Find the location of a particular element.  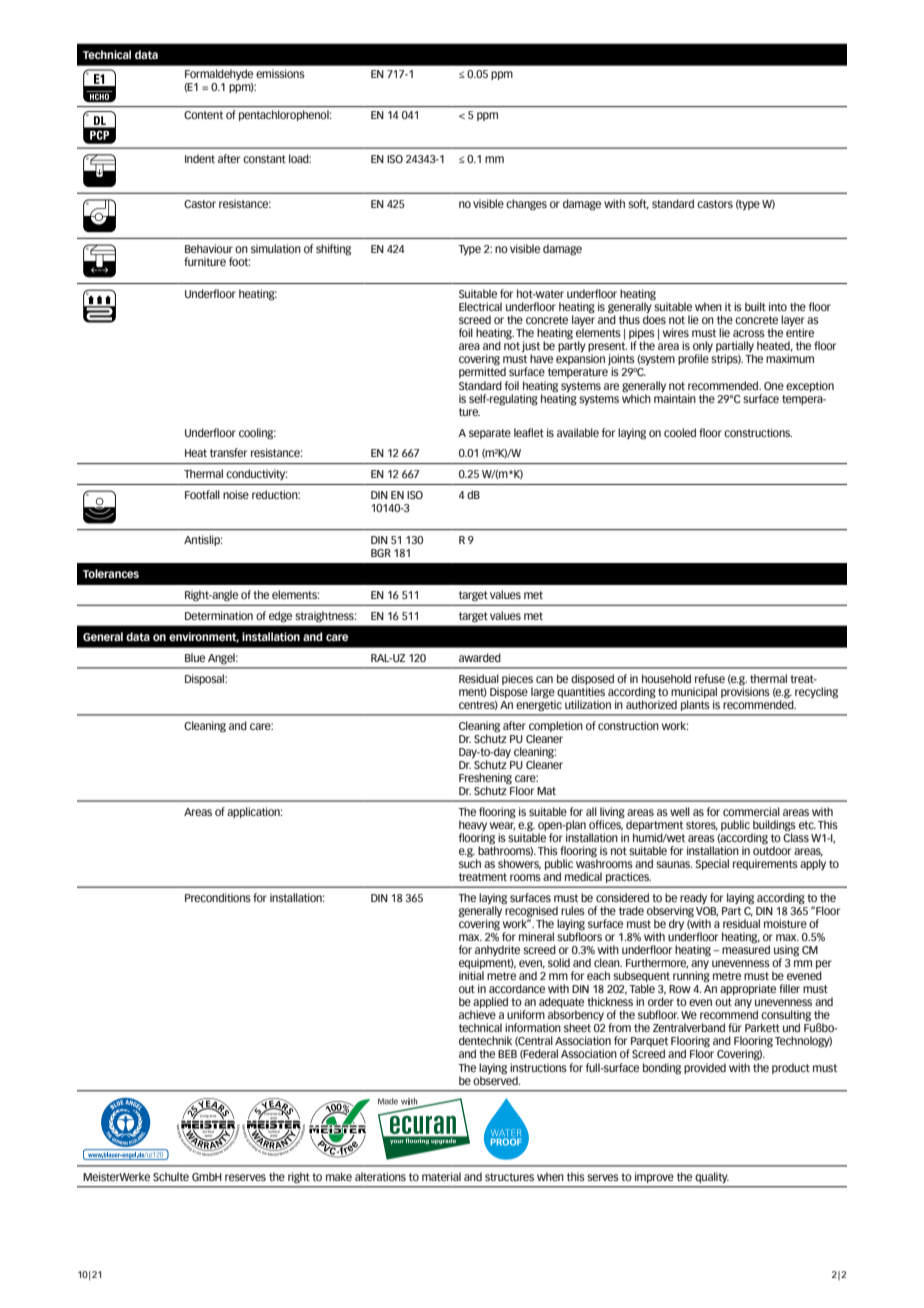

noise is located at coordinates (236, 494).
